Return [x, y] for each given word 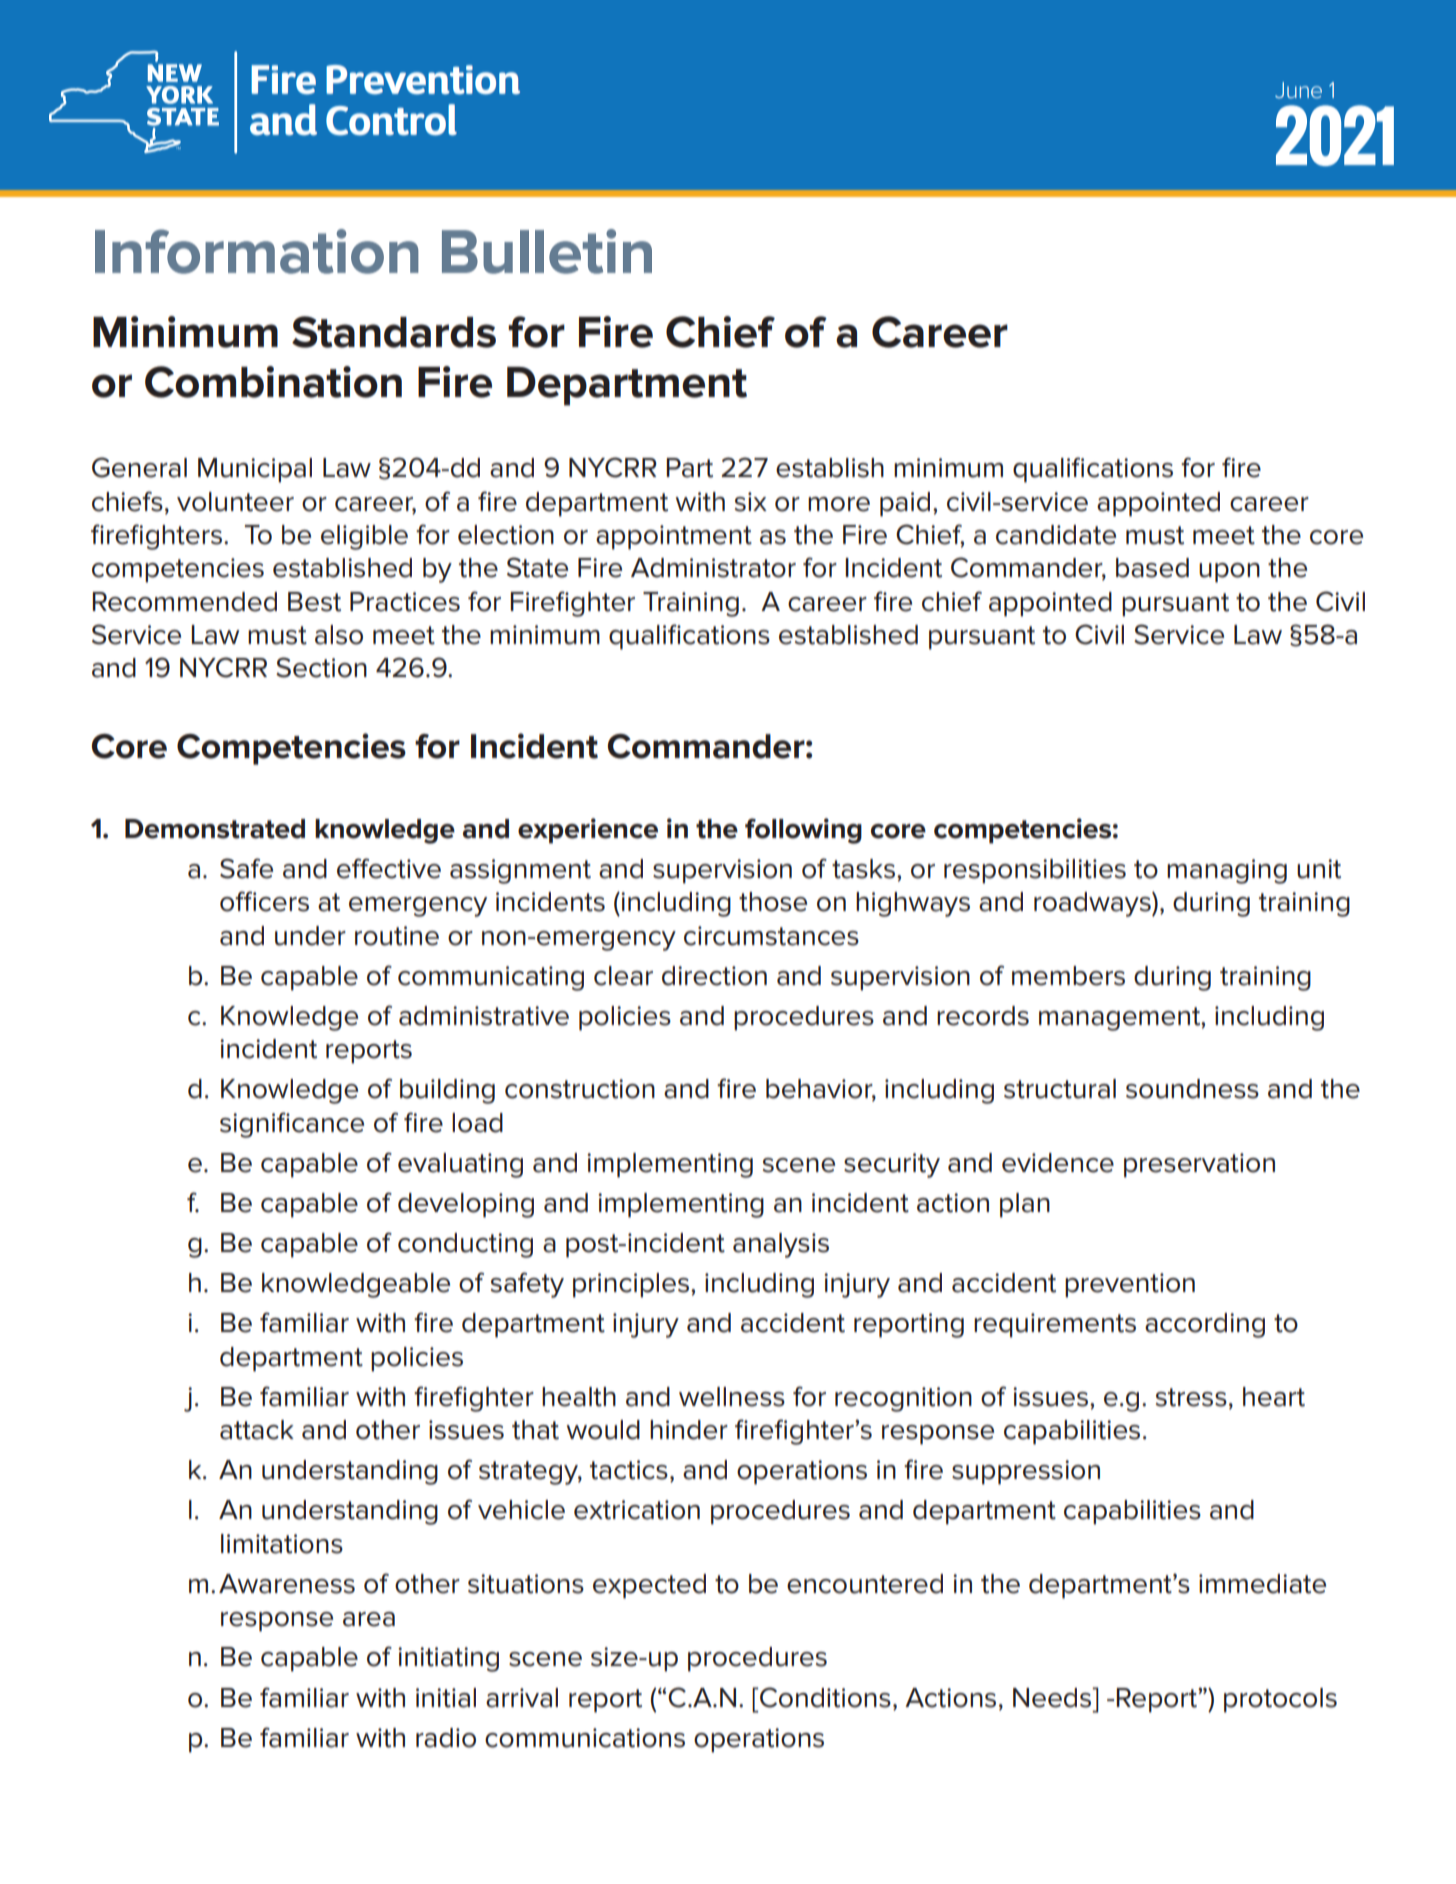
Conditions [824, 1697]
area [369, 1619]
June [1298, 90]
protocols [1280, 1700]
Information [257, 251]
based [1152, 568]
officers [264, 901]
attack [257, 1430]
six [751, 502]
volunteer [235, 502]
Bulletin [547, 251]
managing [1227, 871]
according [1205, 1325]
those [773, 902]
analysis [781, 1245]
